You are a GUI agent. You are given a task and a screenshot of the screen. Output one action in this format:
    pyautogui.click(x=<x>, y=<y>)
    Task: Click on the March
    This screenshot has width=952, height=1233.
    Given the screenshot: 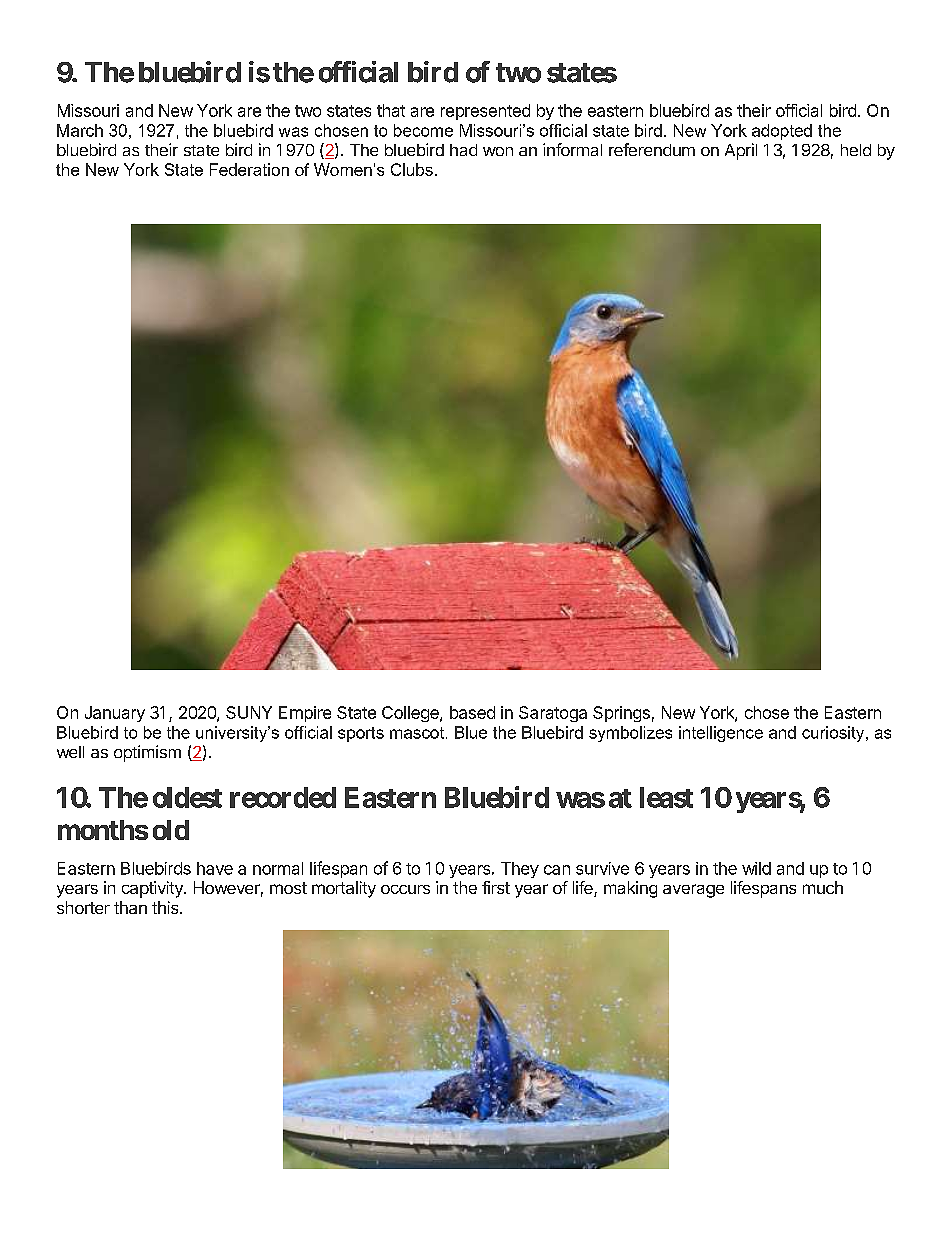 What is the action you would take?
    pyautogui.click(x=80, y=130)
